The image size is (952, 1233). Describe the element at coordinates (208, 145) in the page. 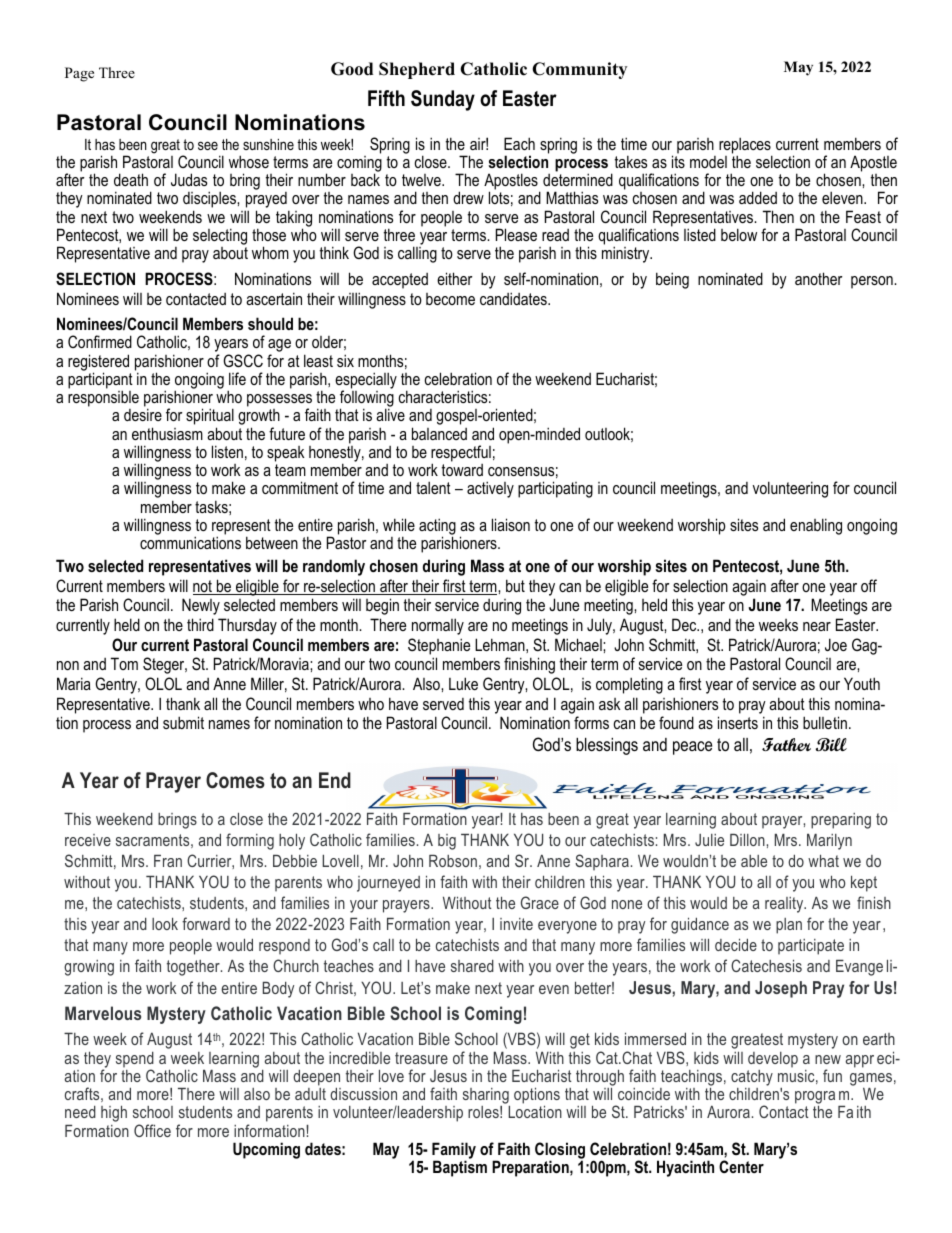

I see `see` at that location.
